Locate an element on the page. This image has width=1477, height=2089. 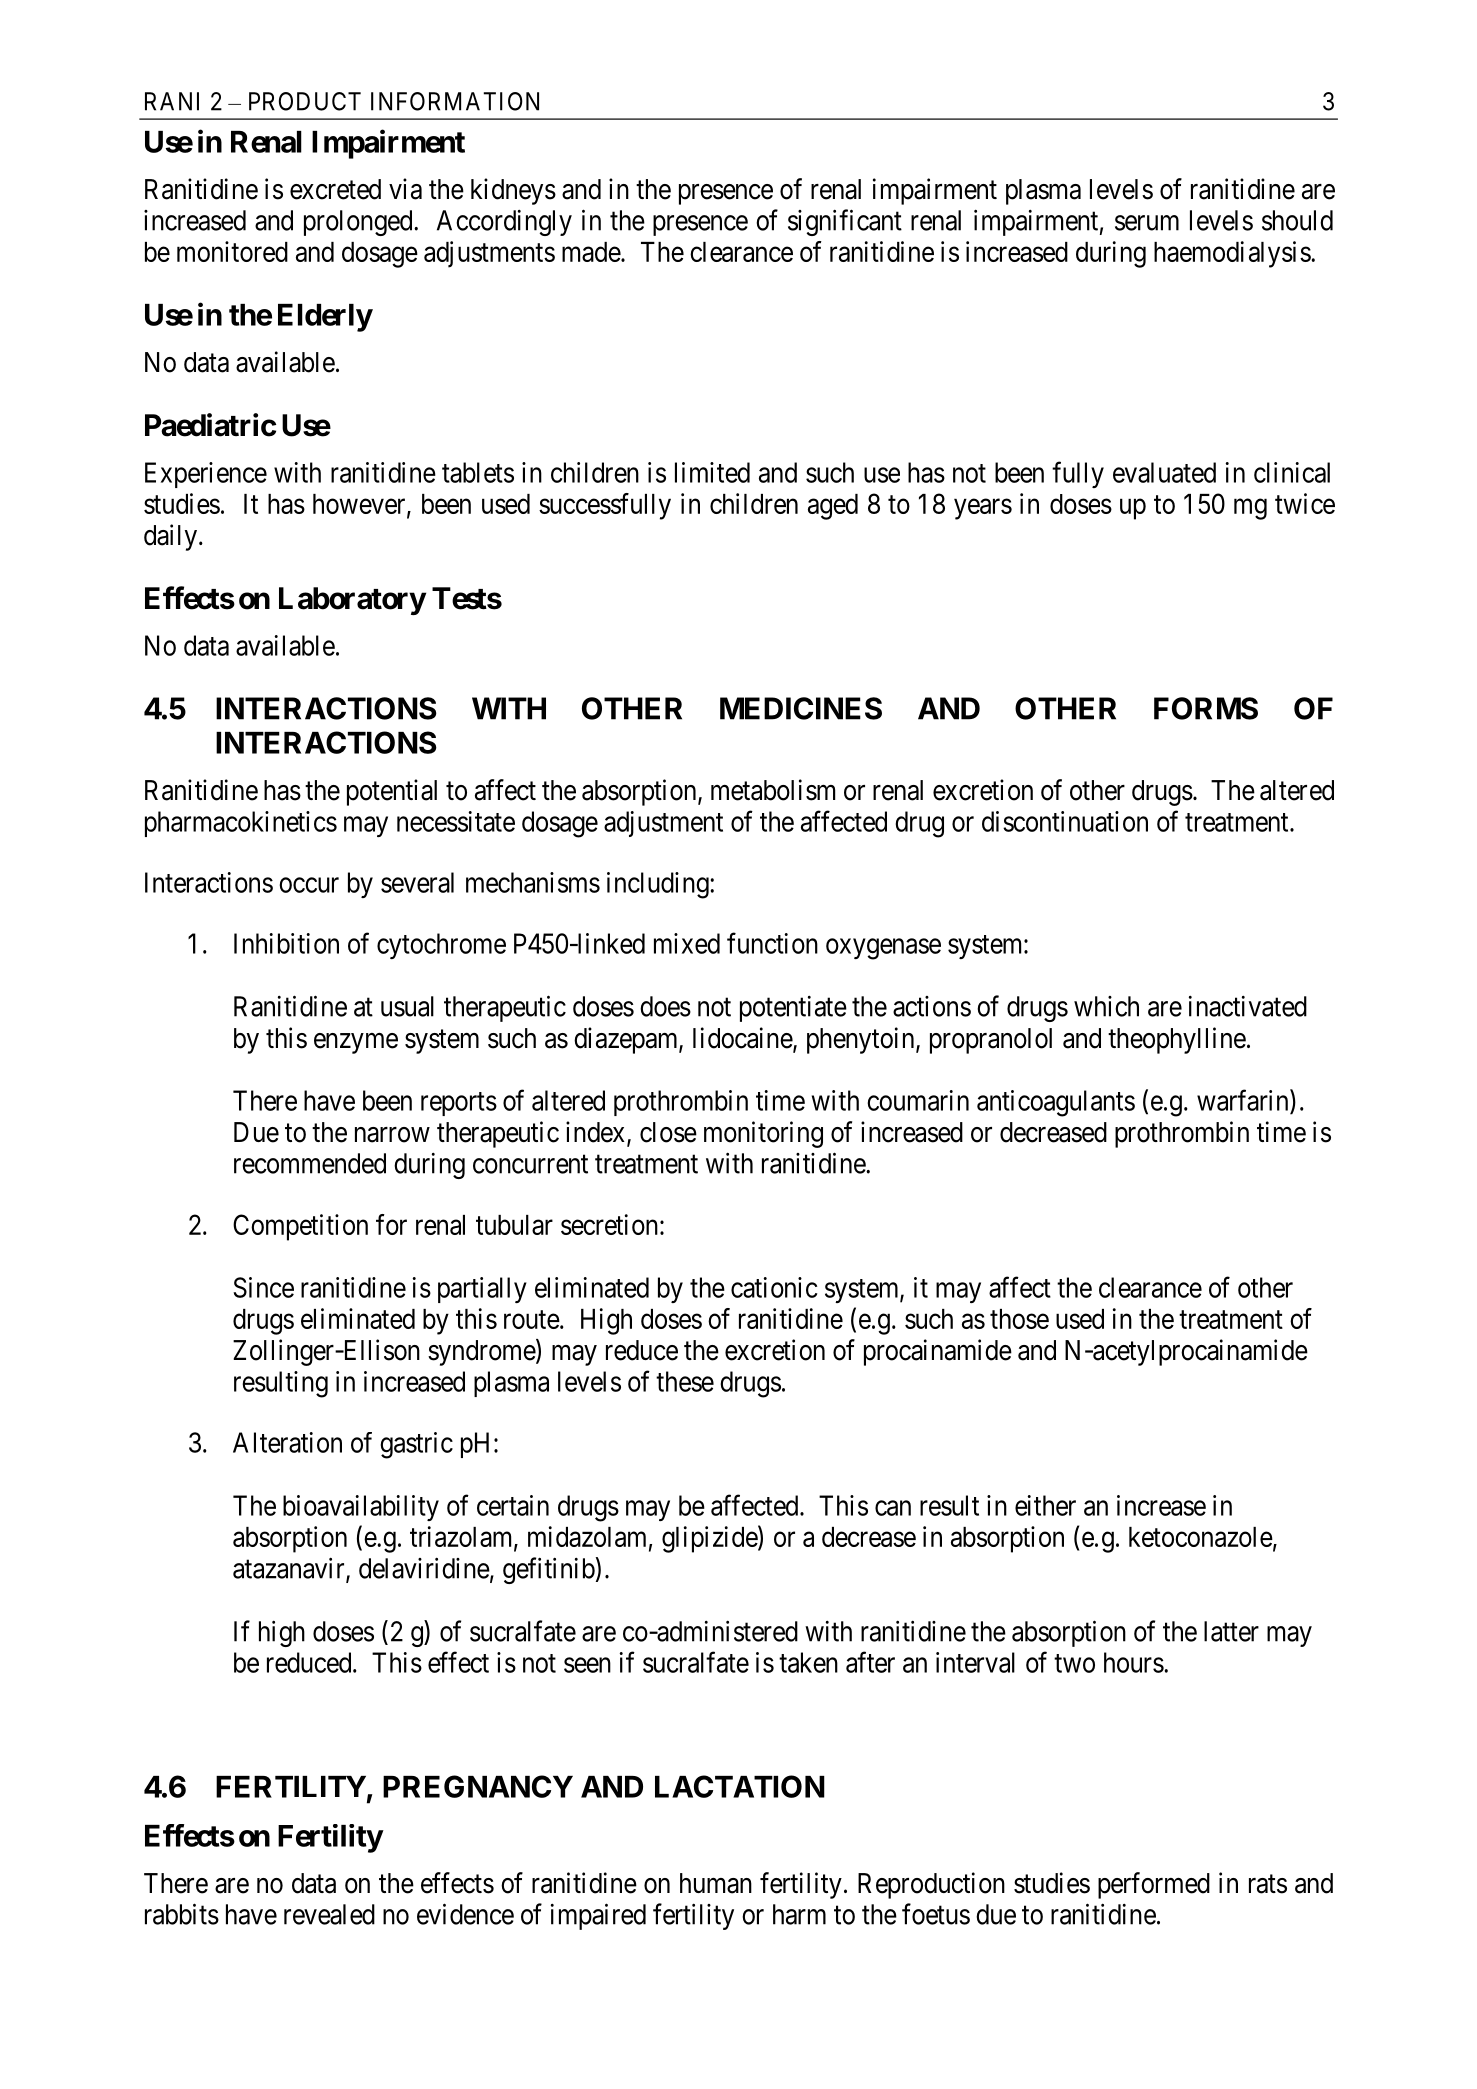
potential is located at coordinates (392, 792).
